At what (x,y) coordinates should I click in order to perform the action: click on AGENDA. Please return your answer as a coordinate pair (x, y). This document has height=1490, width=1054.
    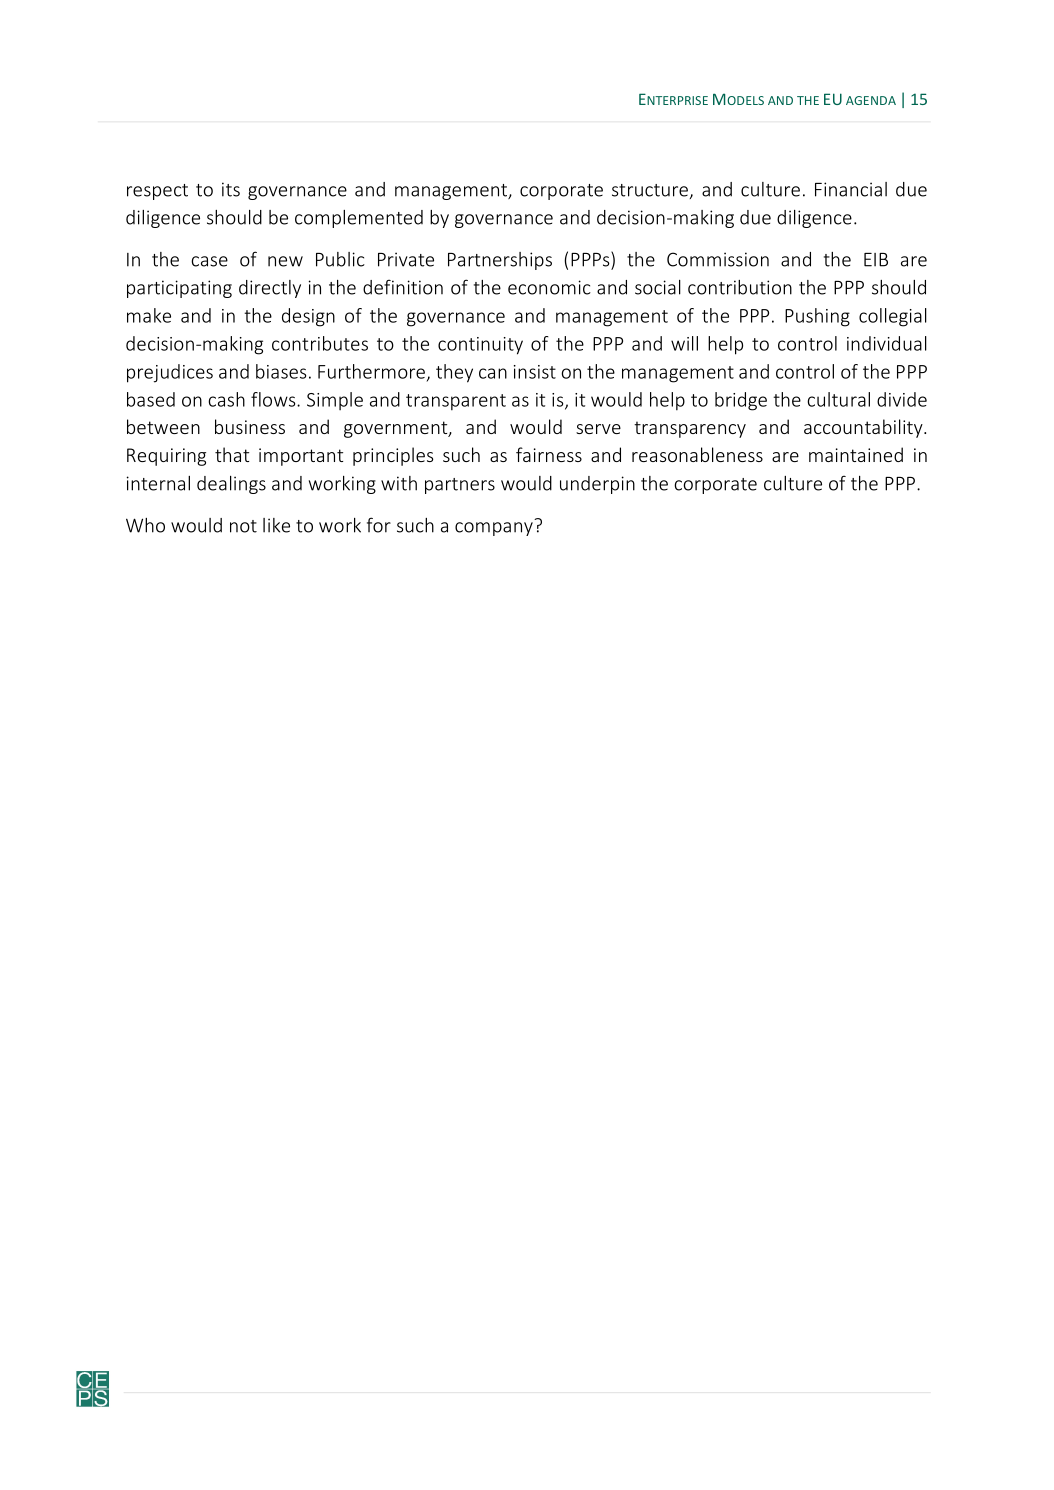
    Looking at the image, I should click on (871, 100).
